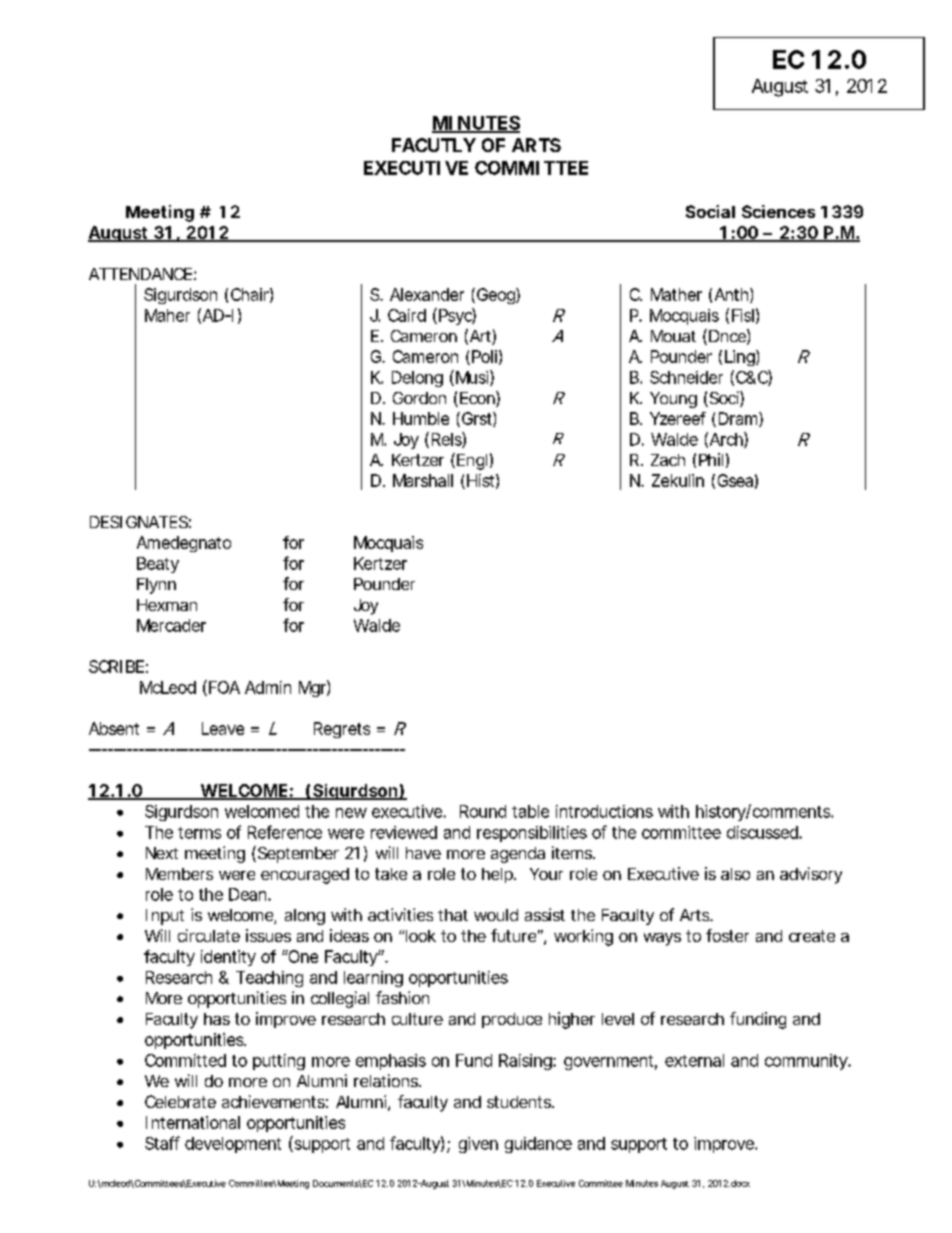  What do you see at coordinates (199, 833) in the page?
I see `terms` at bounding box center [199, 833].
